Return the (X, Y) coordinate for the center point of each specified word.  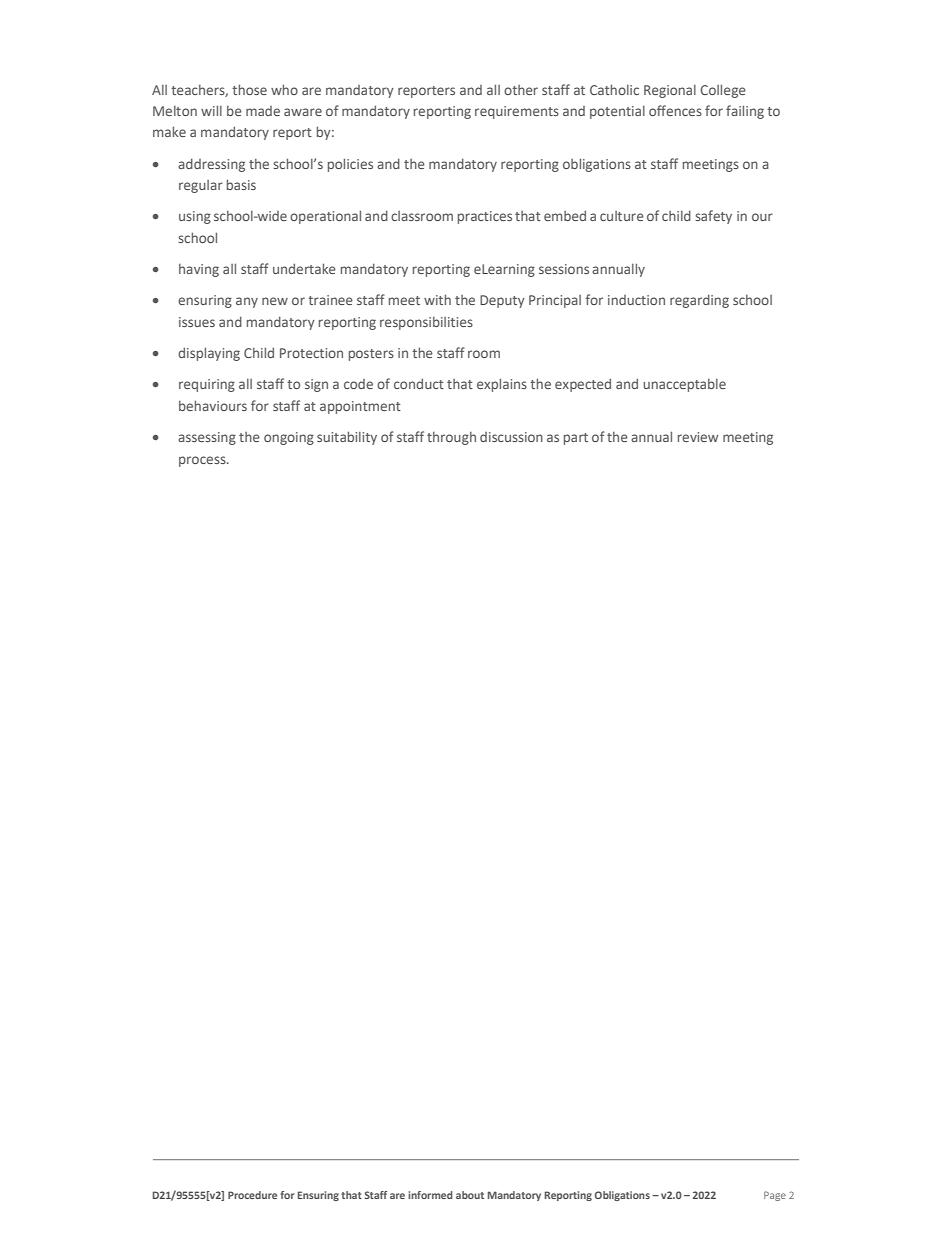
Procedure (252, 1195)
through (451, 438)
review (698, 437)
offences (675, 110)
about (470, 1195)
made (263, 111)
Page (775, 1196)
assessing (207, 438)
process (203, 461)
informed (430, 1195)
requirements (517, 112)
